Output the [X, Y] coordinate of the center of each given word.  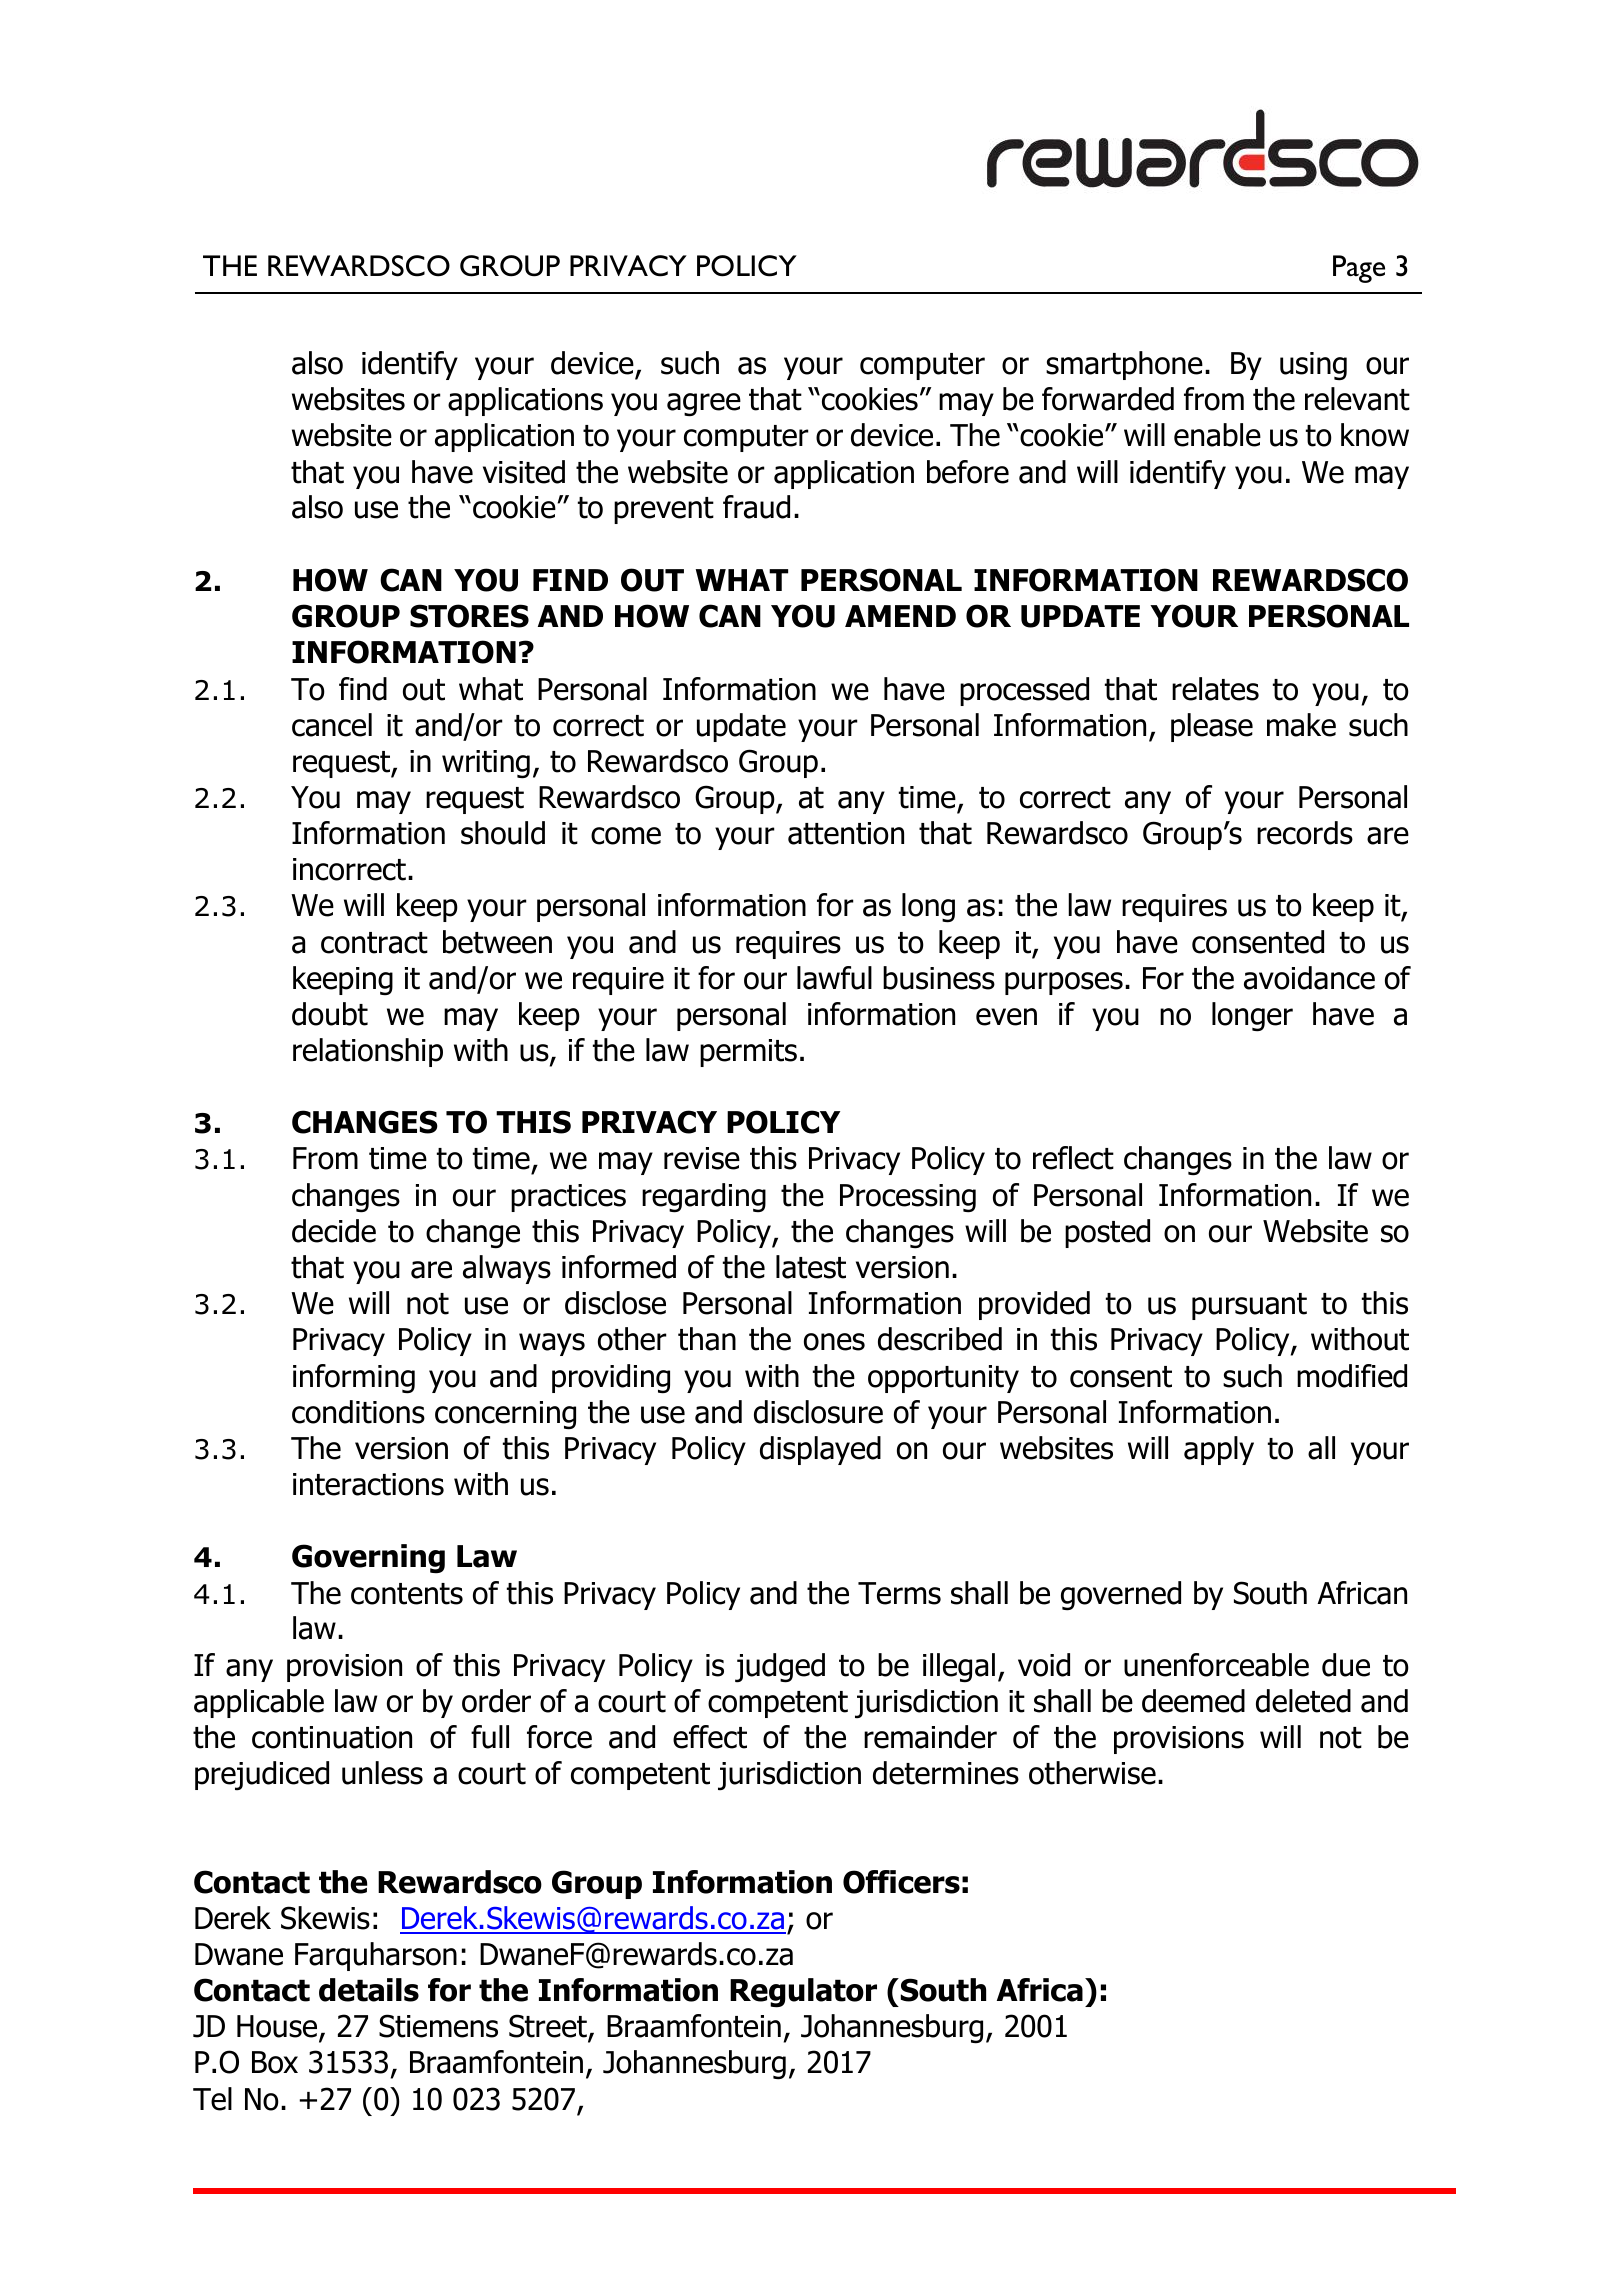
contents [407, 1594]
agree [704, 405]
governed [1121, 1596]
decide [334, 1231]
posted [1107, 1233]
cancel [332, 725]
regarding [704, 1198]
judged [780, 1668]
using [1313, 366]
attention [846, 833]
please [1212, 727]
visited [524, 472]
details [369, 1990]
